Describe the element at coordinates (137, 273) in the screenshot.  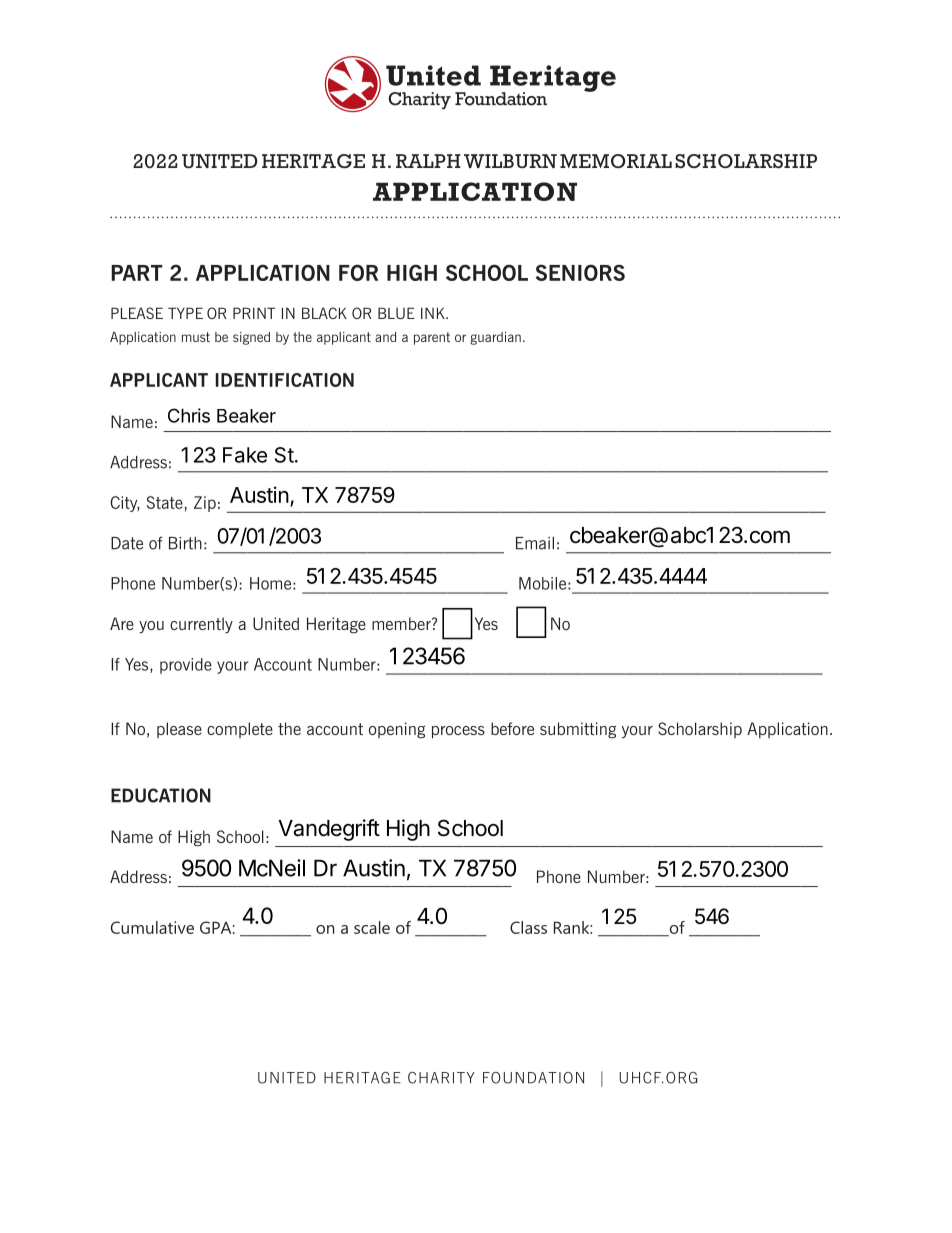
I see `PART` at that location.
